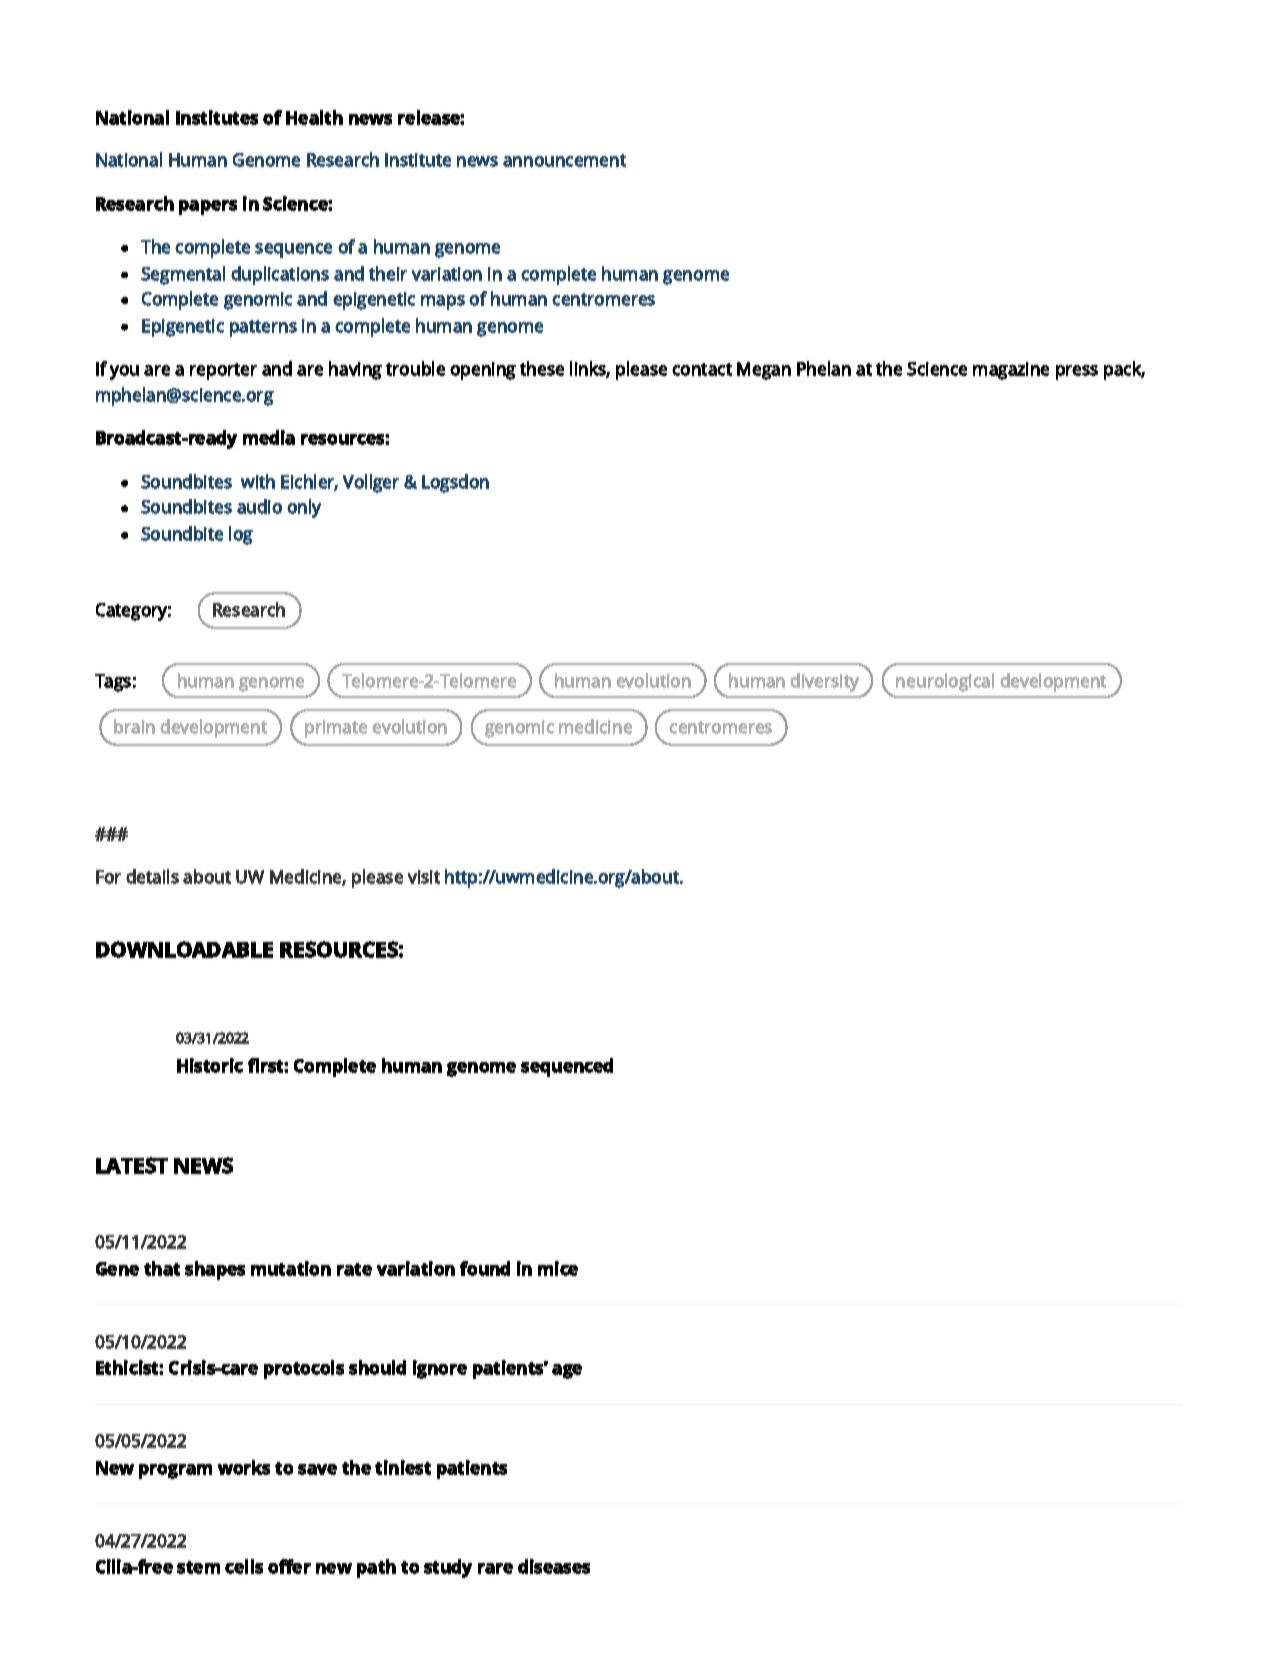 The width and height of the screenshot is (1278, 1653). What do you see at coordinates (152, 876) in the screenshot?
I see `details` at bounding box center [152, 876].
